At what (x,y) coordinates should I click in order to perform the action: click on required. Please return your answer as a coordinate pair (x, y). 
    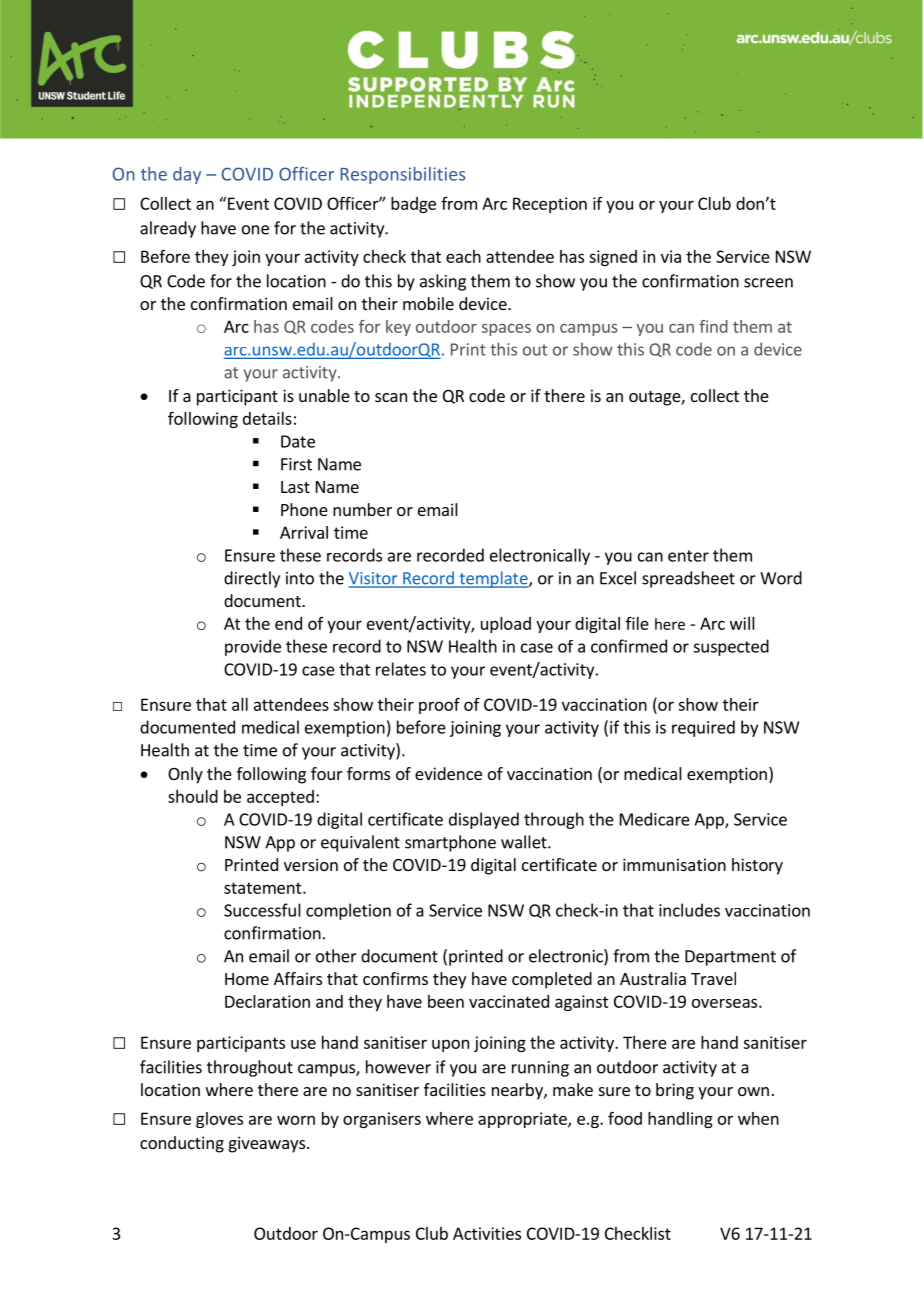
    Looking at the image, I should click on (703, 728).
